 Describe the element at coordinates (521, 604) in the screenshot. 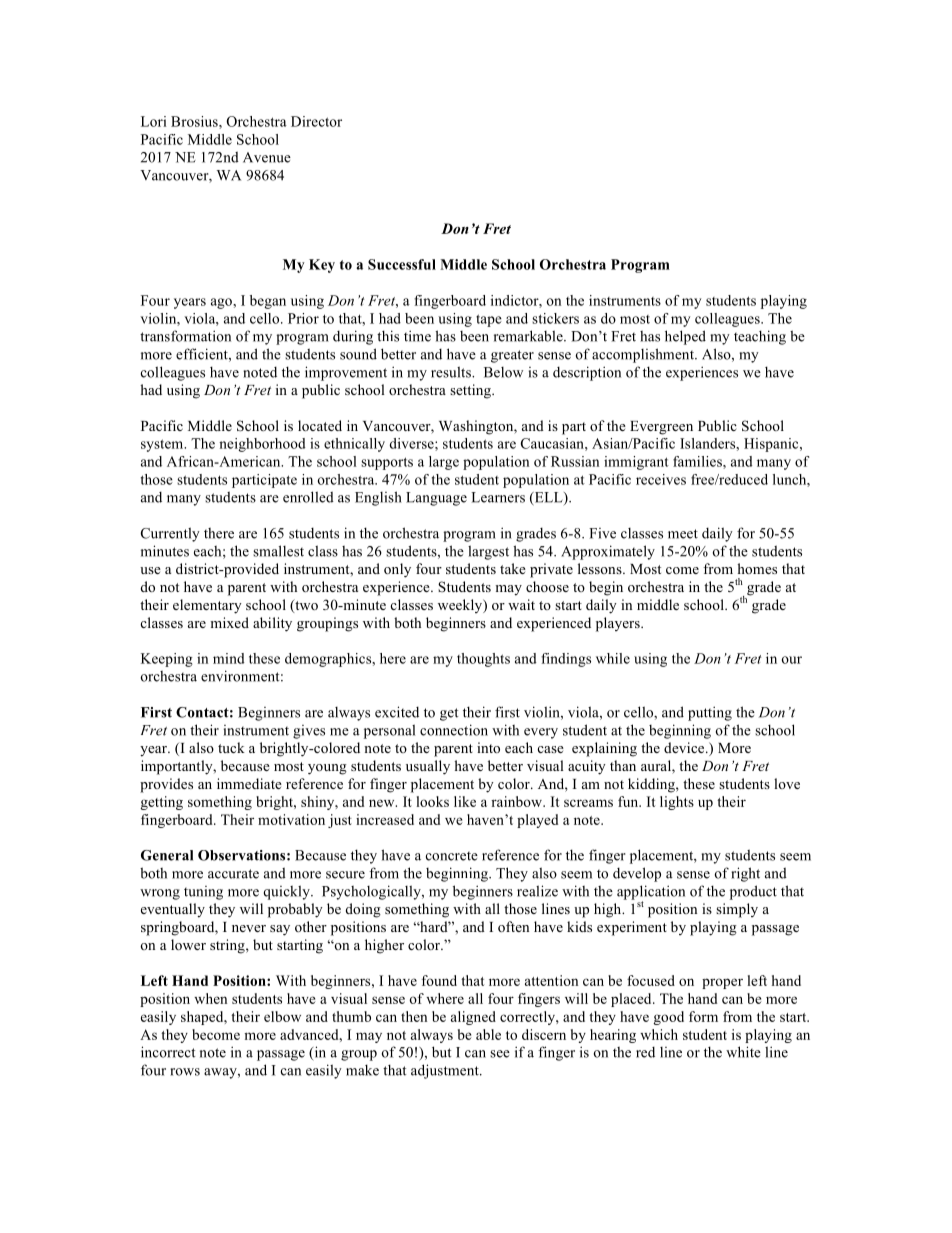

I see `wait` at that location.
